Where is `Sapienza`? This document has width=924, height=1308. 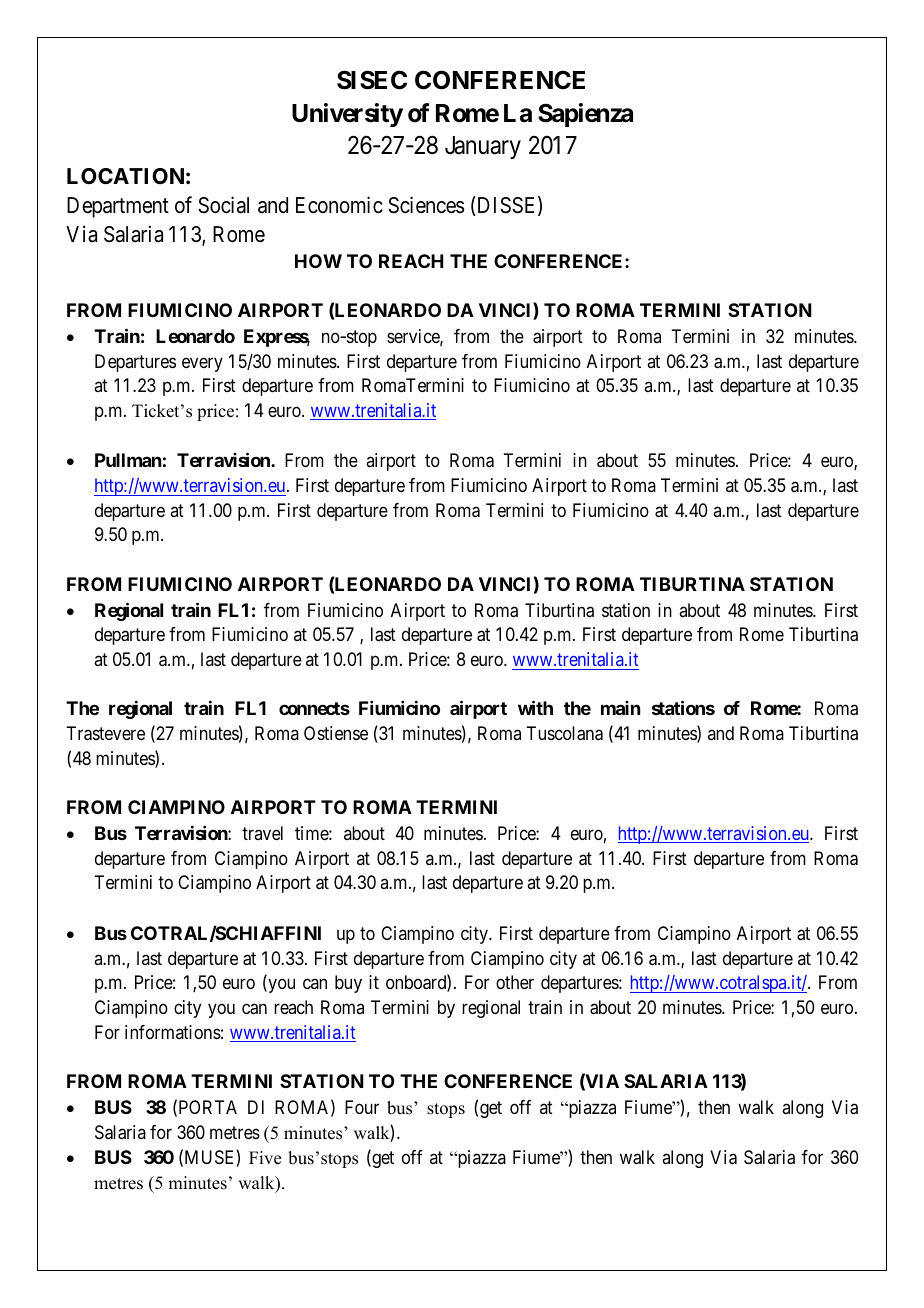 Sapienza is located at coordinates (585, 115).
